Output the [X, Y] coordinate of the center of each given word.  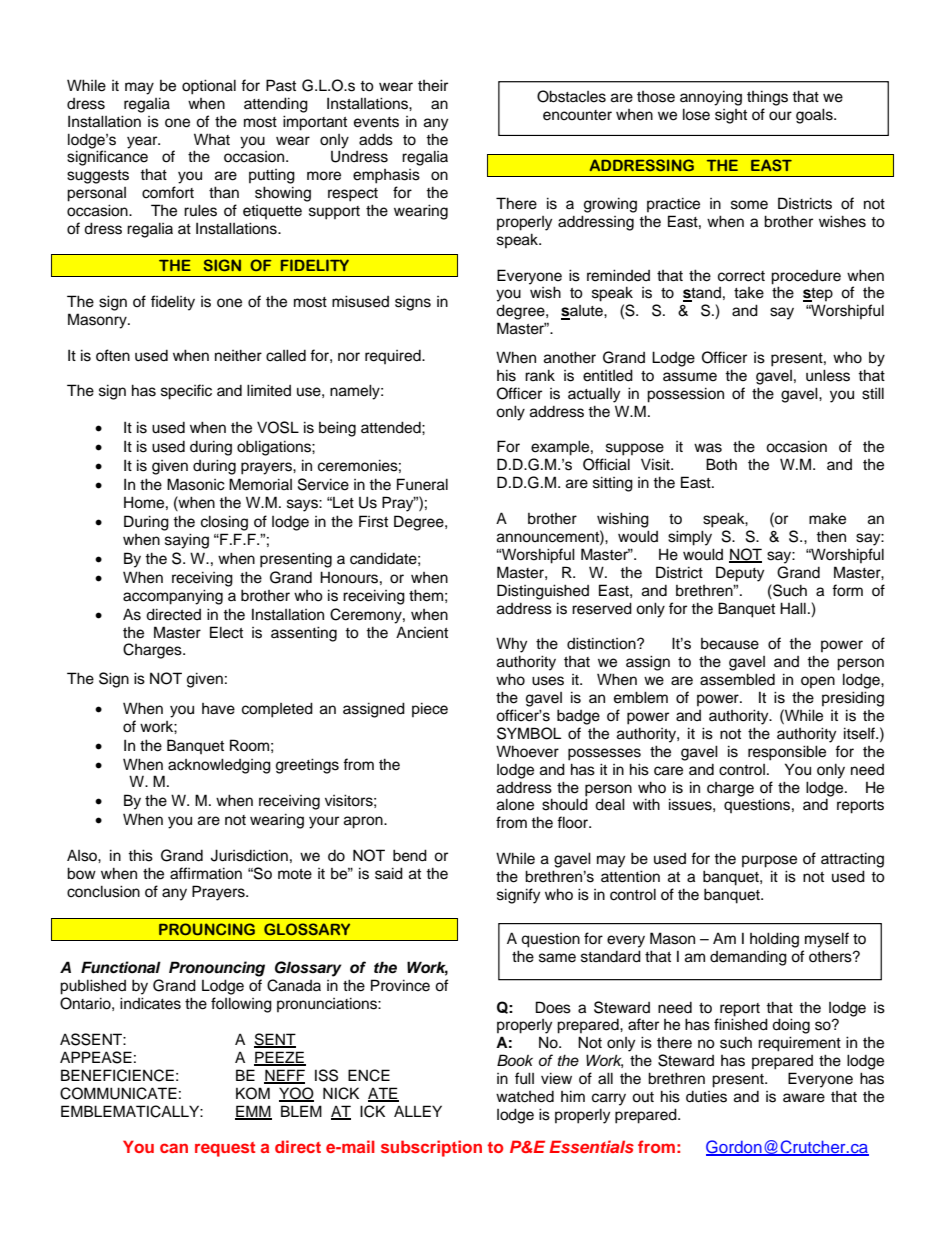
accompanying [173, 597]
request [225, 1149]
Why [511, 645]
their [433, 85]
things [767, 98]
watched [525, 1097]
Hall [793, 608]
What [212, 139]
